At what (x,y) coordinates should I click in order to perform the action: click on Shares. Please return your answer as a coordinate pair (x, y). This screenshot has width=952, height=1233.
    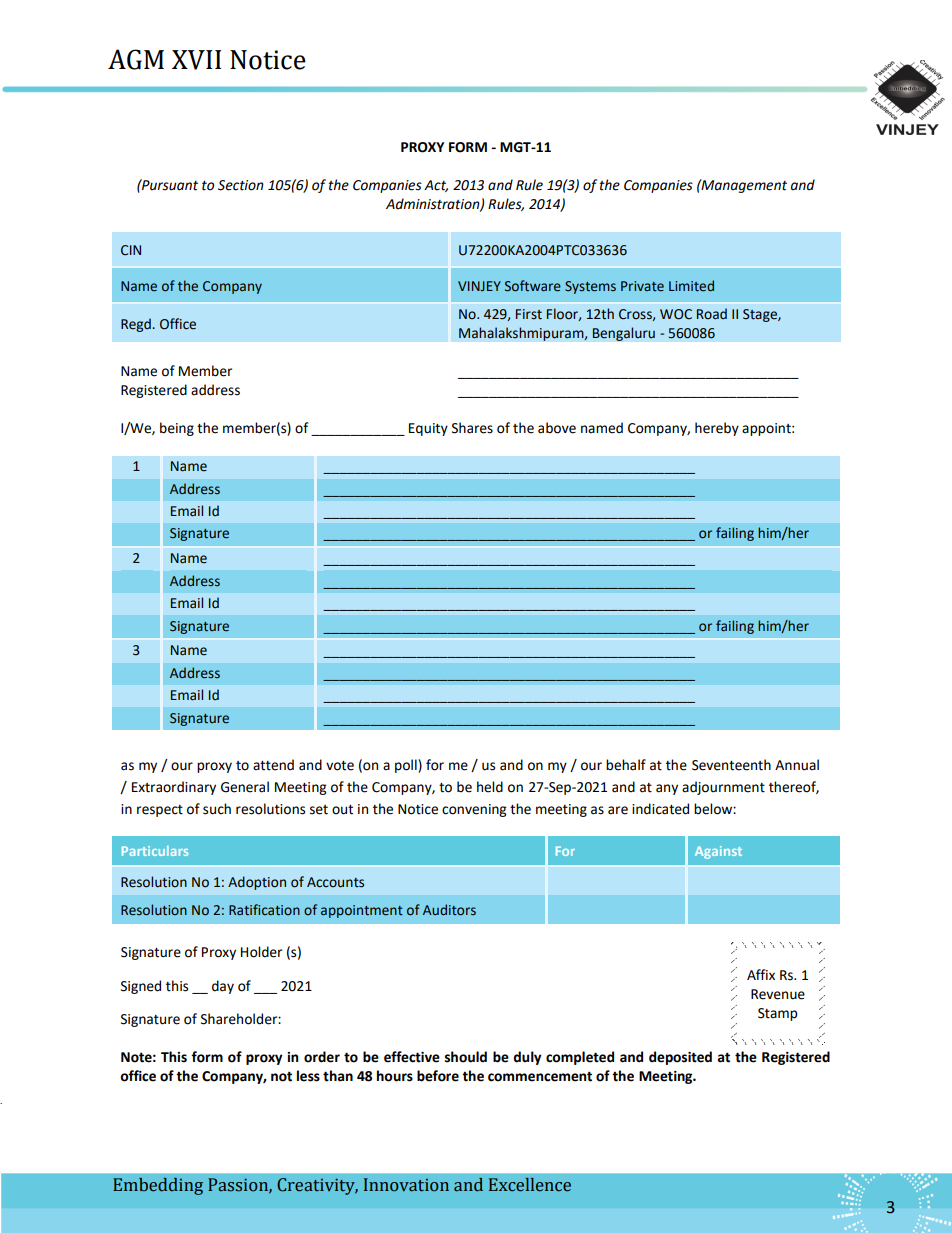
    Looking at the image, I should click on (472, 428).
